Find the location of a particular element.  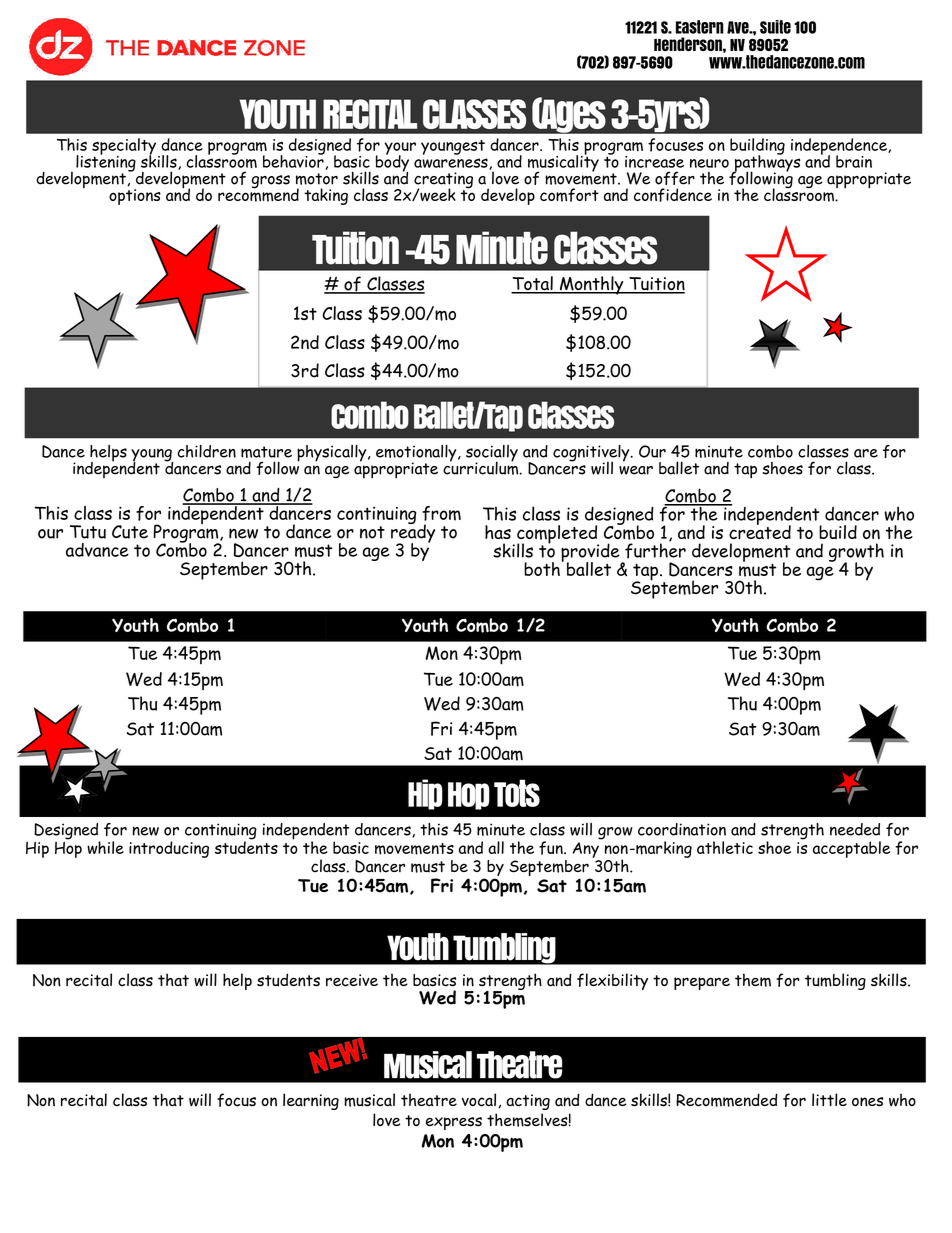

has is located at coordinates (498, 532).
